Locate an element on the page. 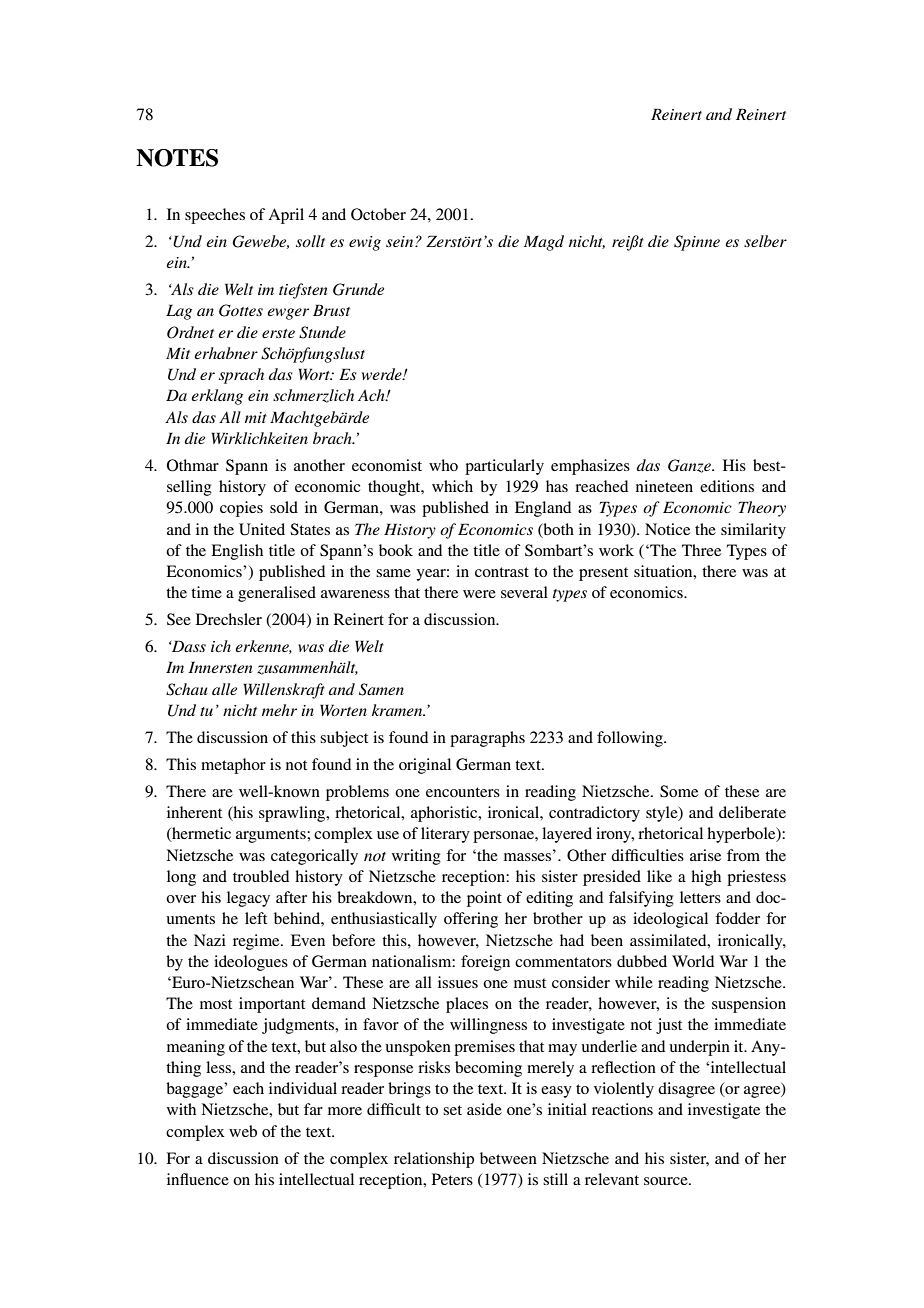  influence is located at coordinates (198, 1179).
